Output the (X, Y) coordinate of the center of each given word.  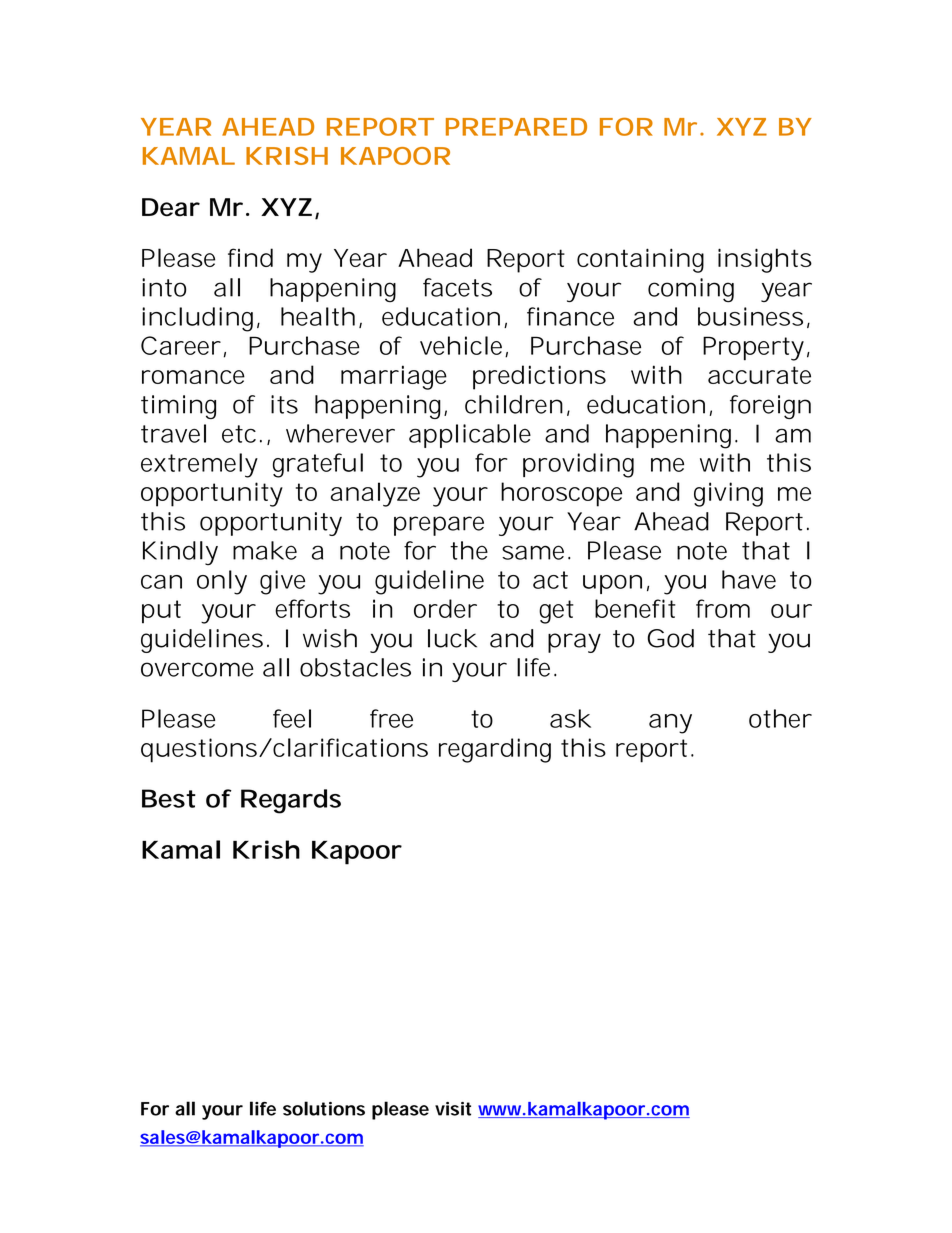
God (670, 638)
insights (765, 260)
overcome (197, 669)
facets (457, 287)
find (250, 257)
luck (452, 638)
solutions (324, 1108)
